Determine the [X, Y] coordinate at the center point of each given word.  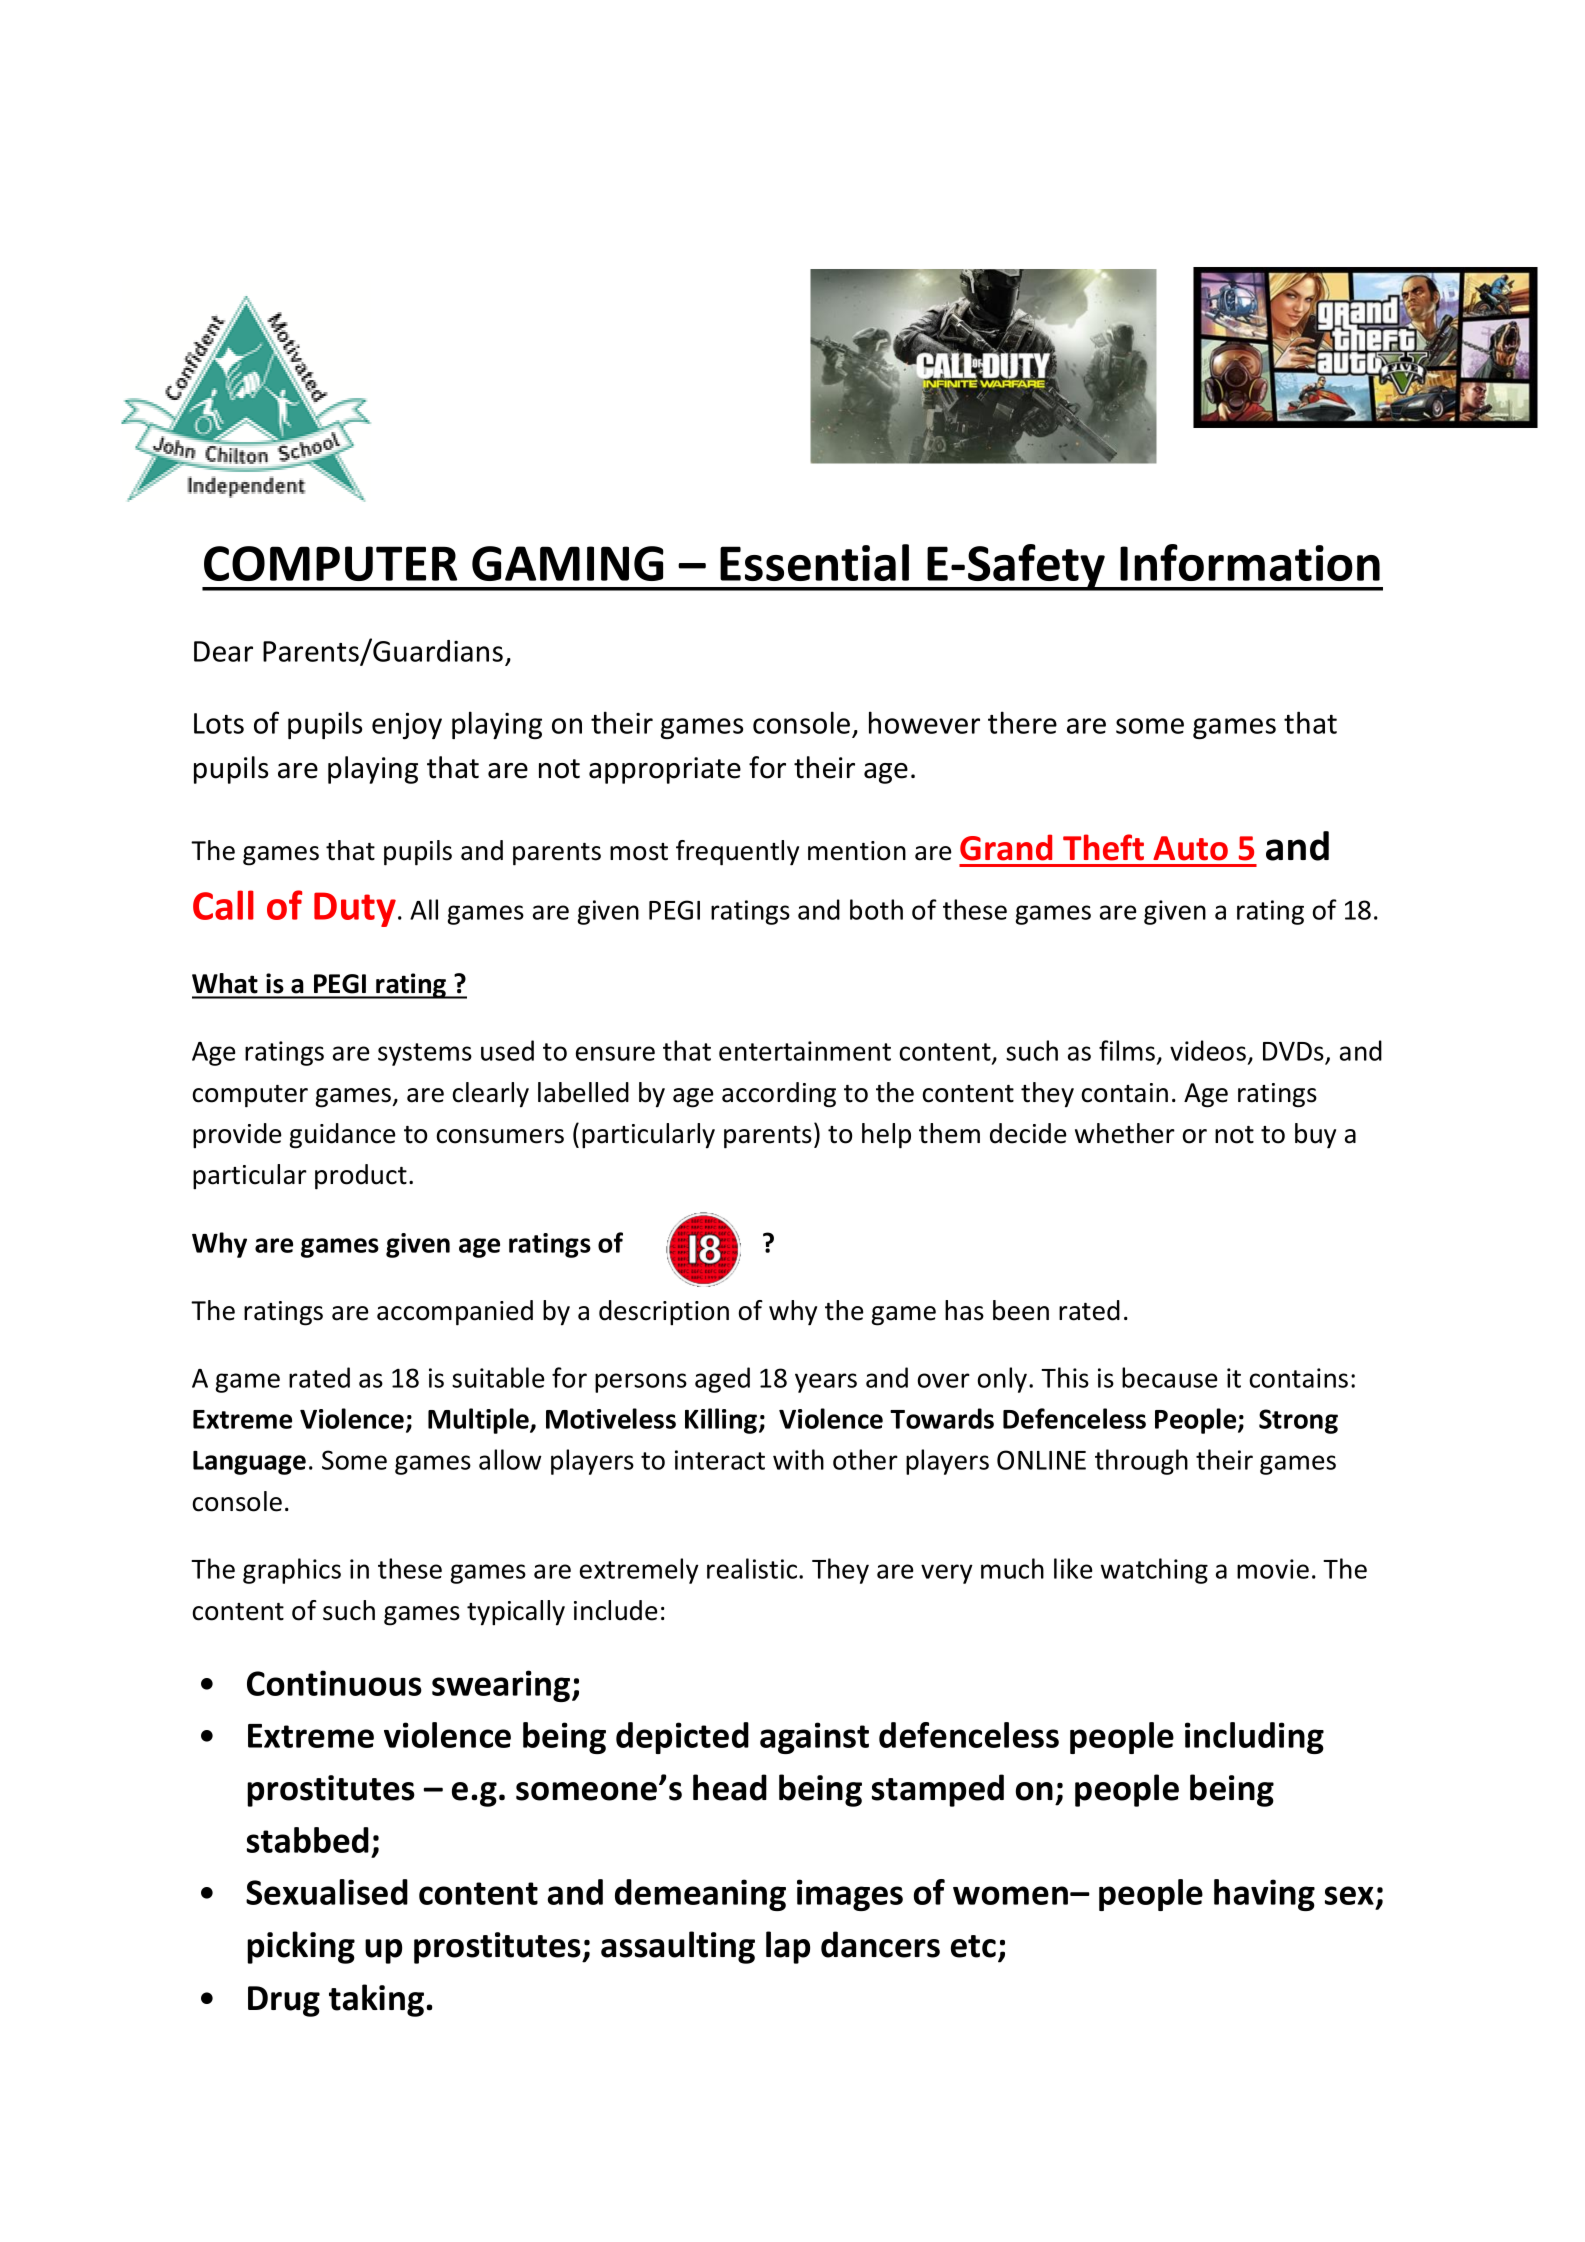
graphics [292, 1571]
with [798, 1459]
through [1141, 1462]
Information [1250, 562]
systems [425, 1054]
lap [788, 1947]
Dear [223, 651]
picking [301, 1947]
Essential [814, 562]
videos [1208, 1050]
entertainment [805, 1051]
